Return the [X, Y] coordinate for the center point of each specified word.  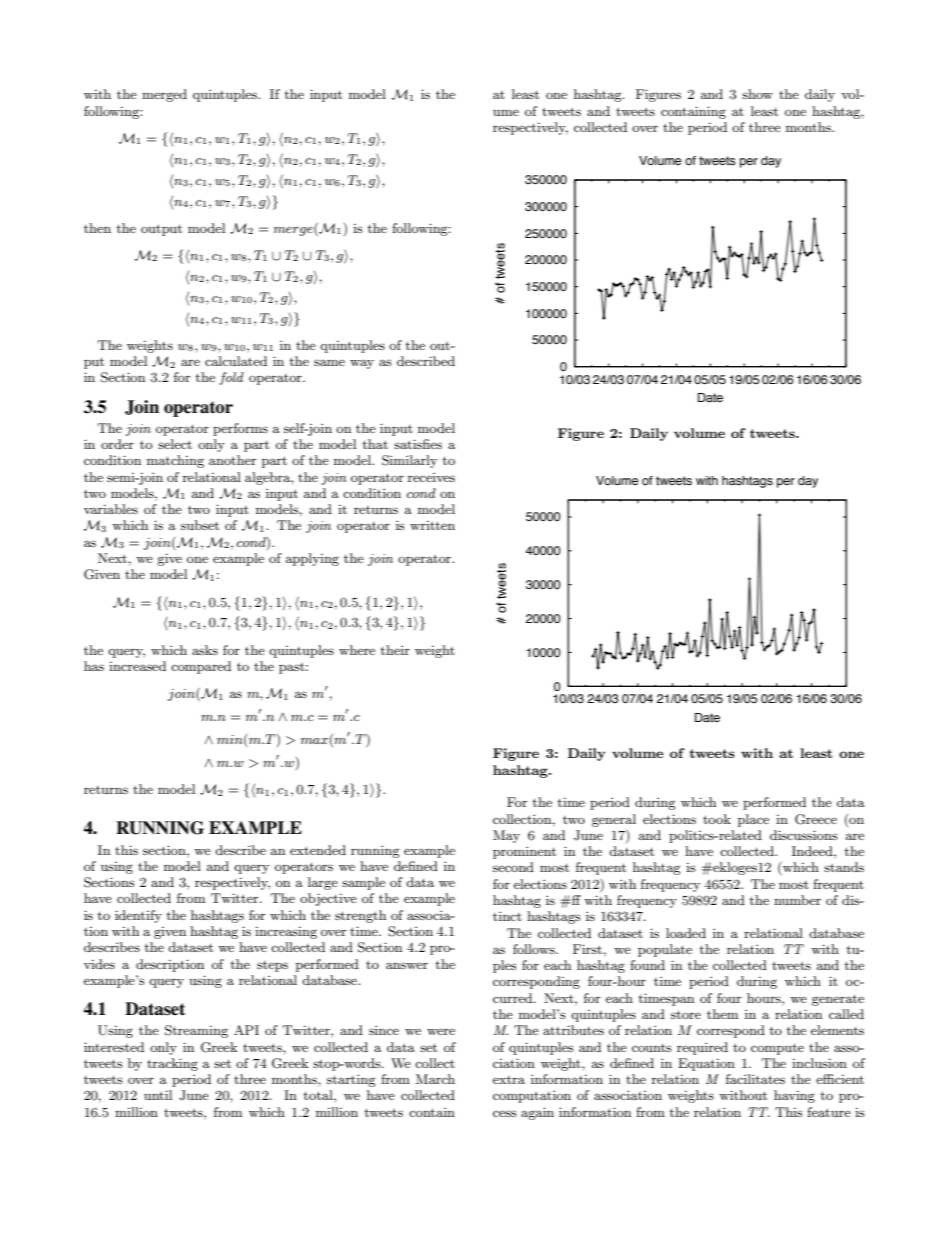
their [395, 650]
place [753, 820]
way [362, 364]
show [757, 94]
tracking [172, 1064]
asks [205, 650]
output [161, 230]
